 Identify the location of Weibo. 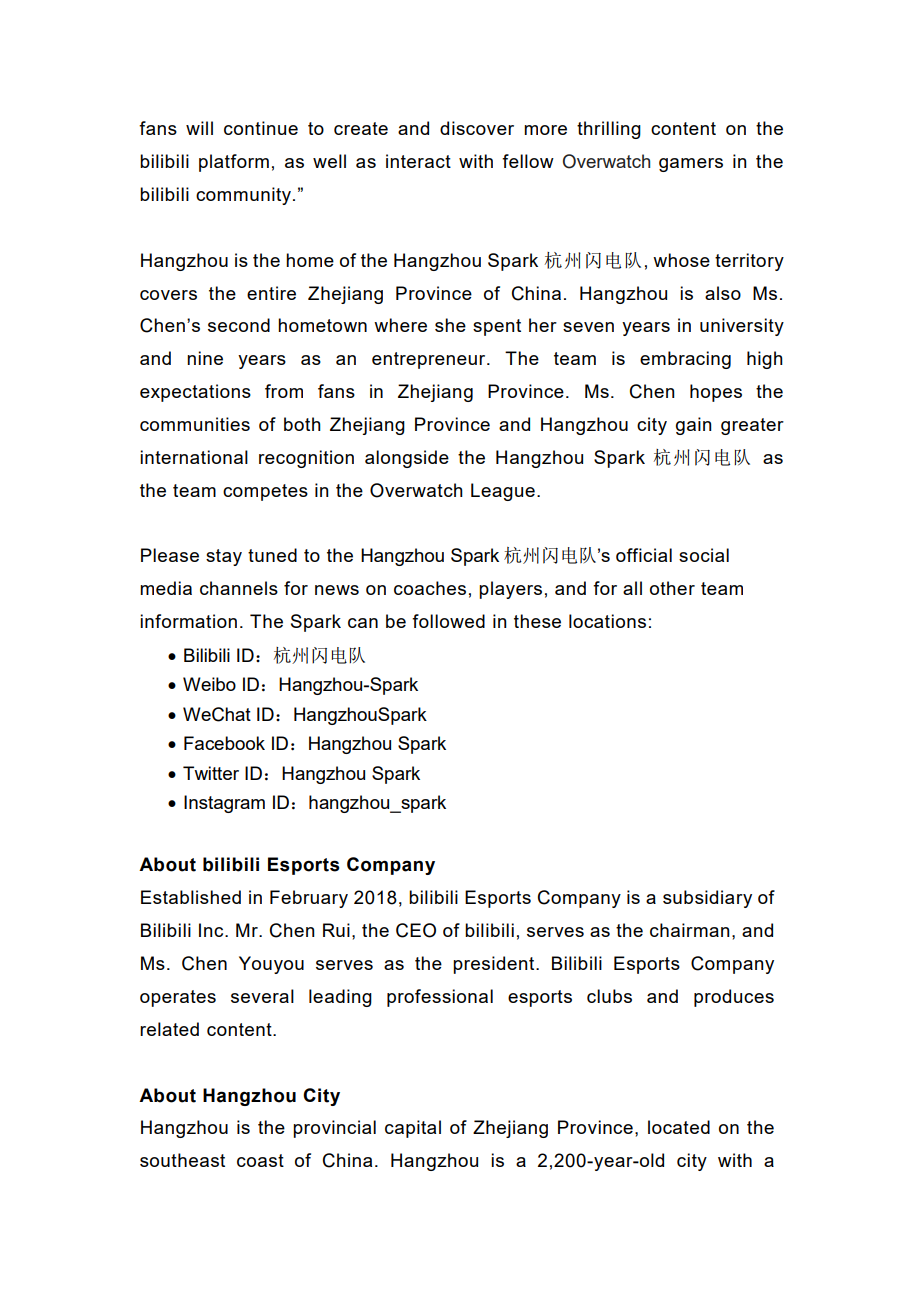
(209, 684).
